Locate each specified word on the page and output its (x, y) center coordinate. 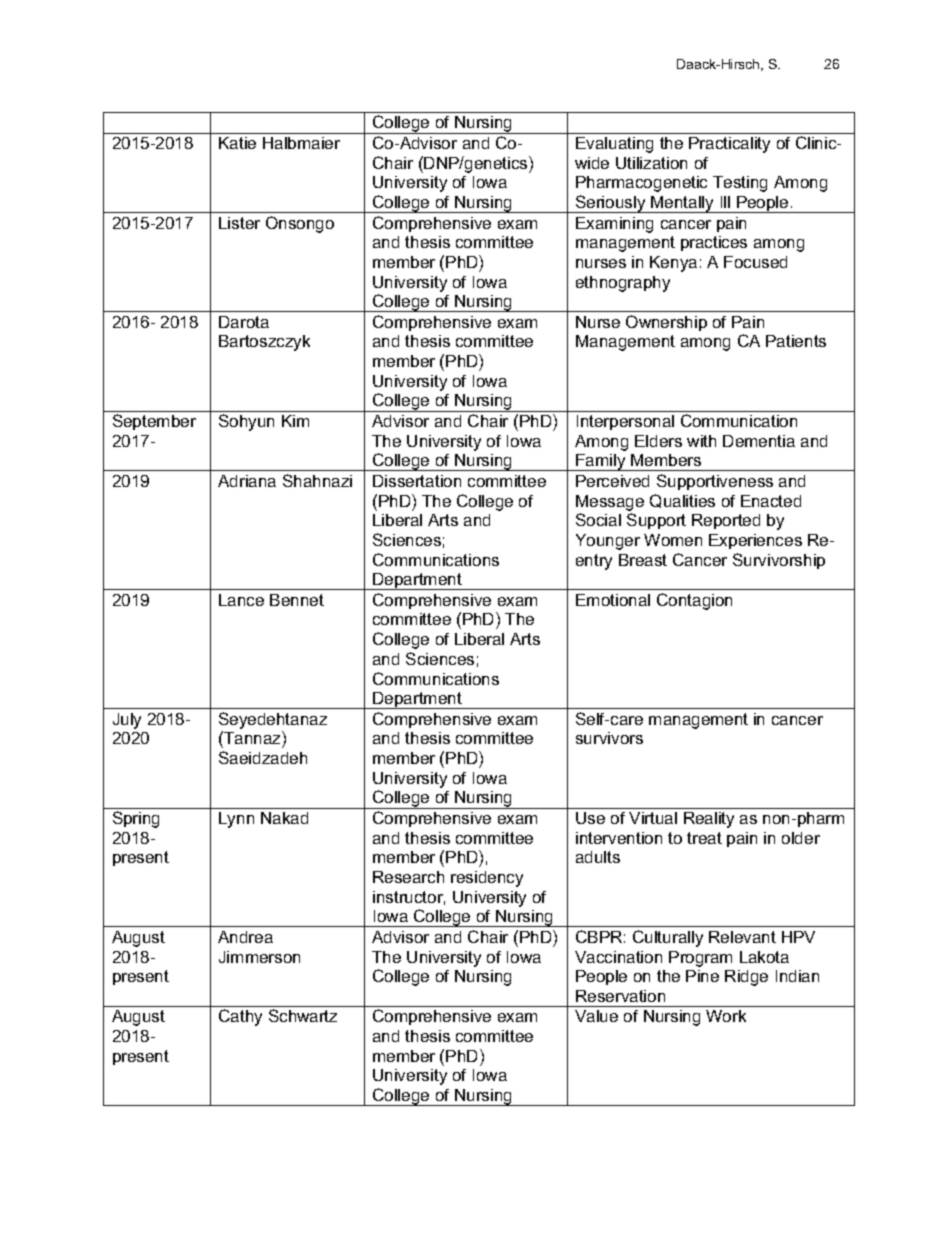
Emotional (613, 600)
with (701, 441)
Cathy (240, 1017)
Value (596, 1016)
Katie (237, 143)
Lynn (236, 820)
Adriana (247, 481)
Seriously (611, 204)
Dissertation (417, 481)
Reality (709, 820)
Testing (740, 184)
